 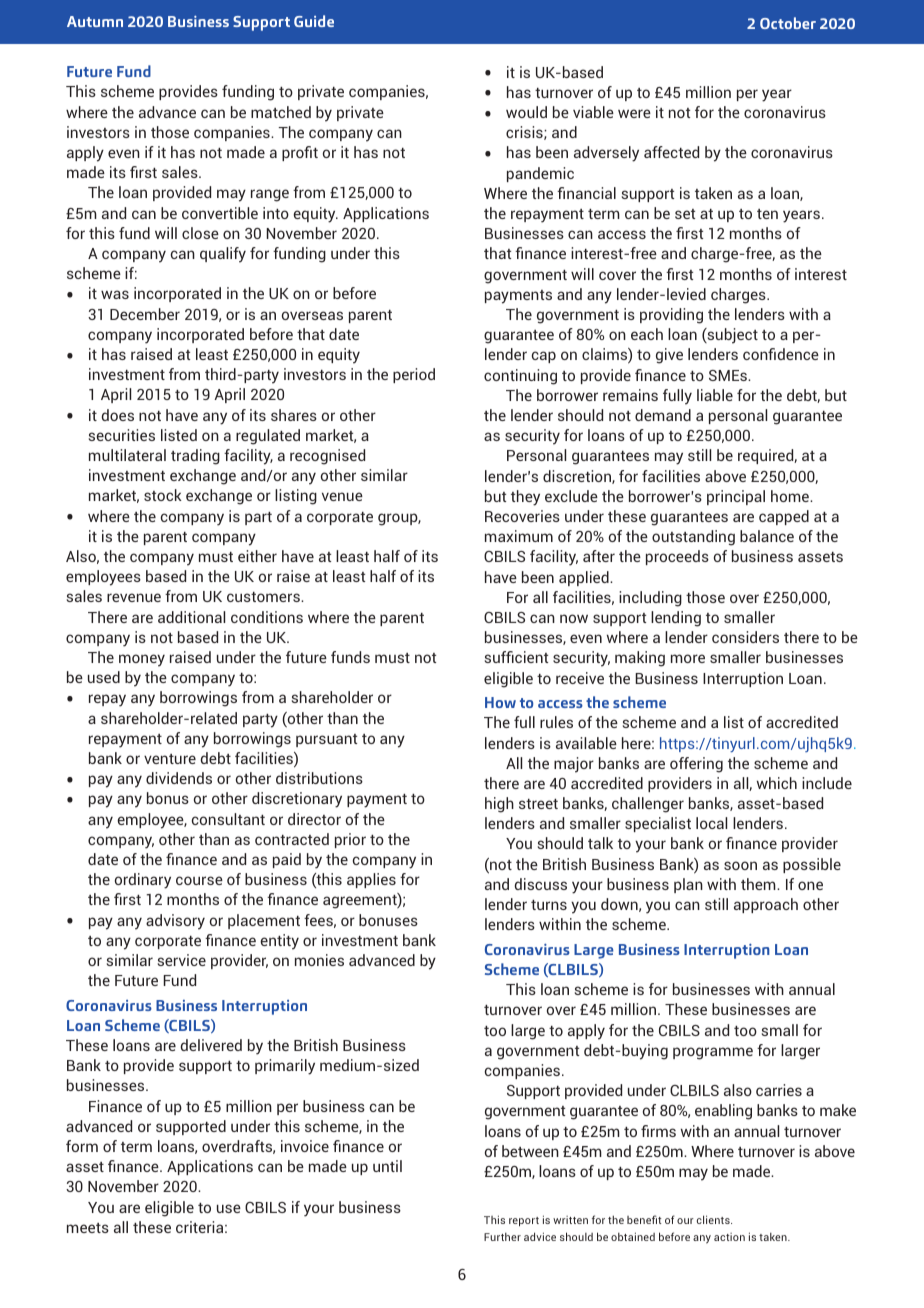 What do you see at coordinates (526, 112) in the screenshot?
I see `would` at bounding box center [526, 112].
